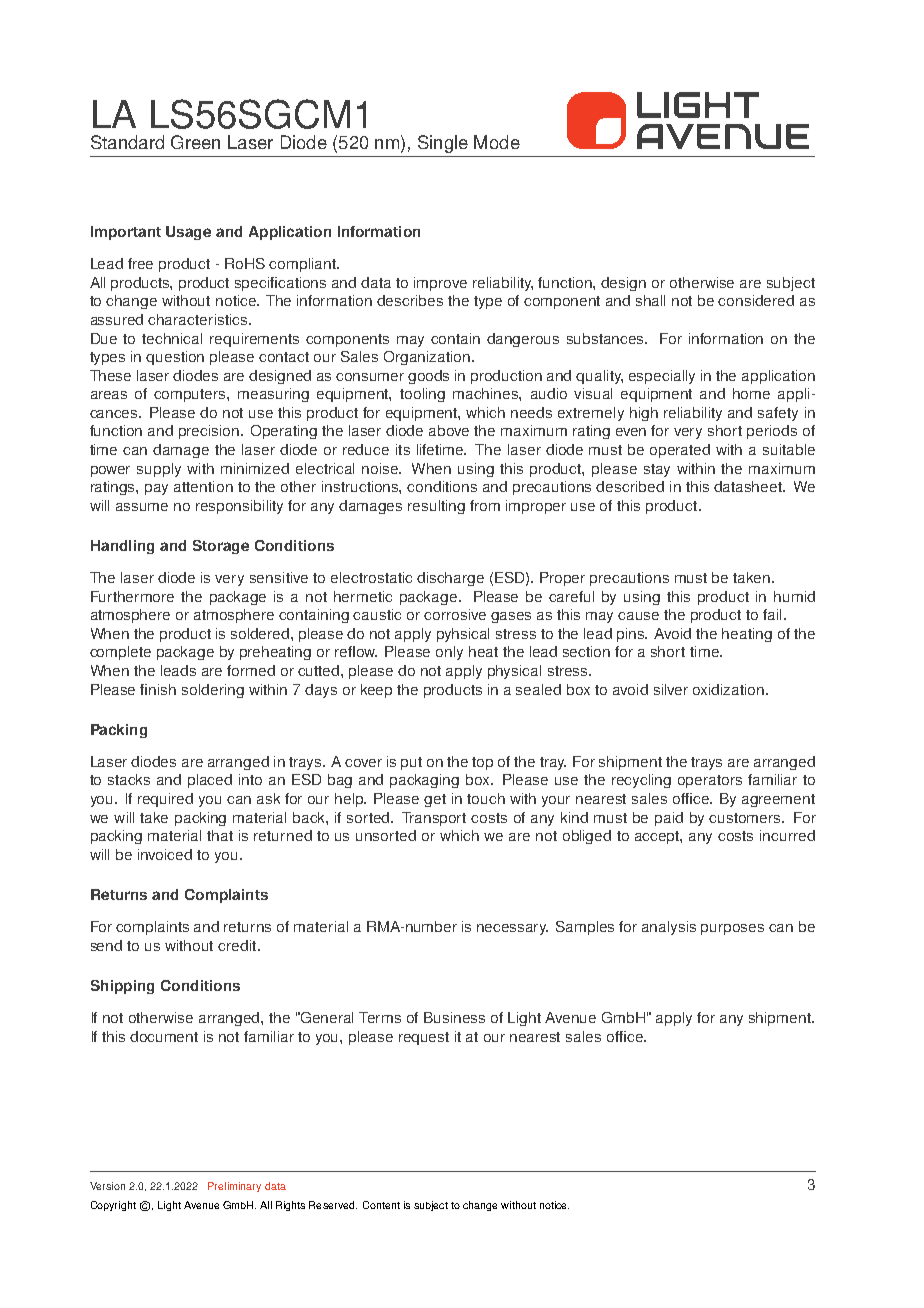  What do you see at coordinates (732, 929) in the document?
I see `purposes` at bounding box center [732, 929].
